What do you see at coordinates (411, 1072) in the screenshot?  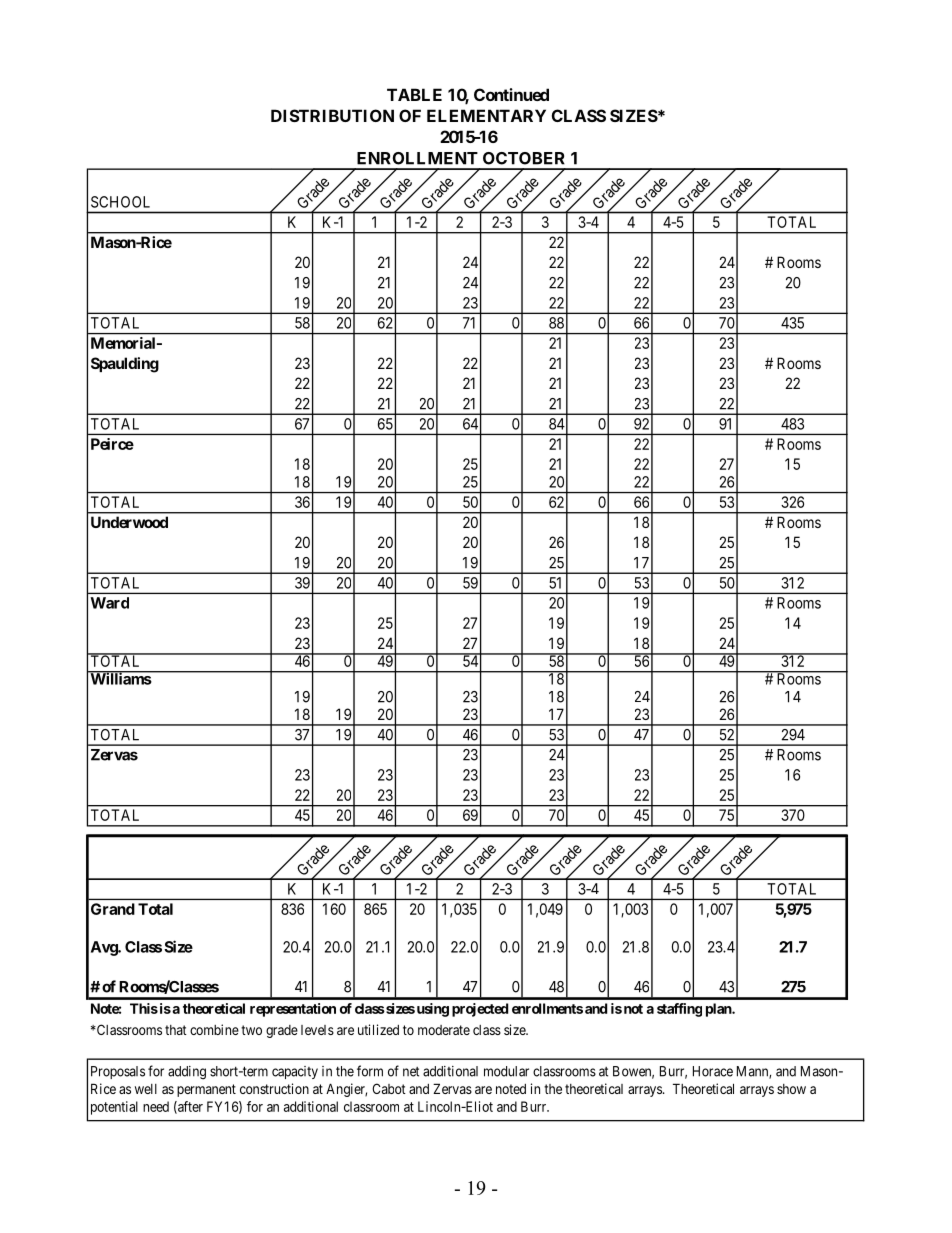 I see `net` at bounding box center [411, 1072].
